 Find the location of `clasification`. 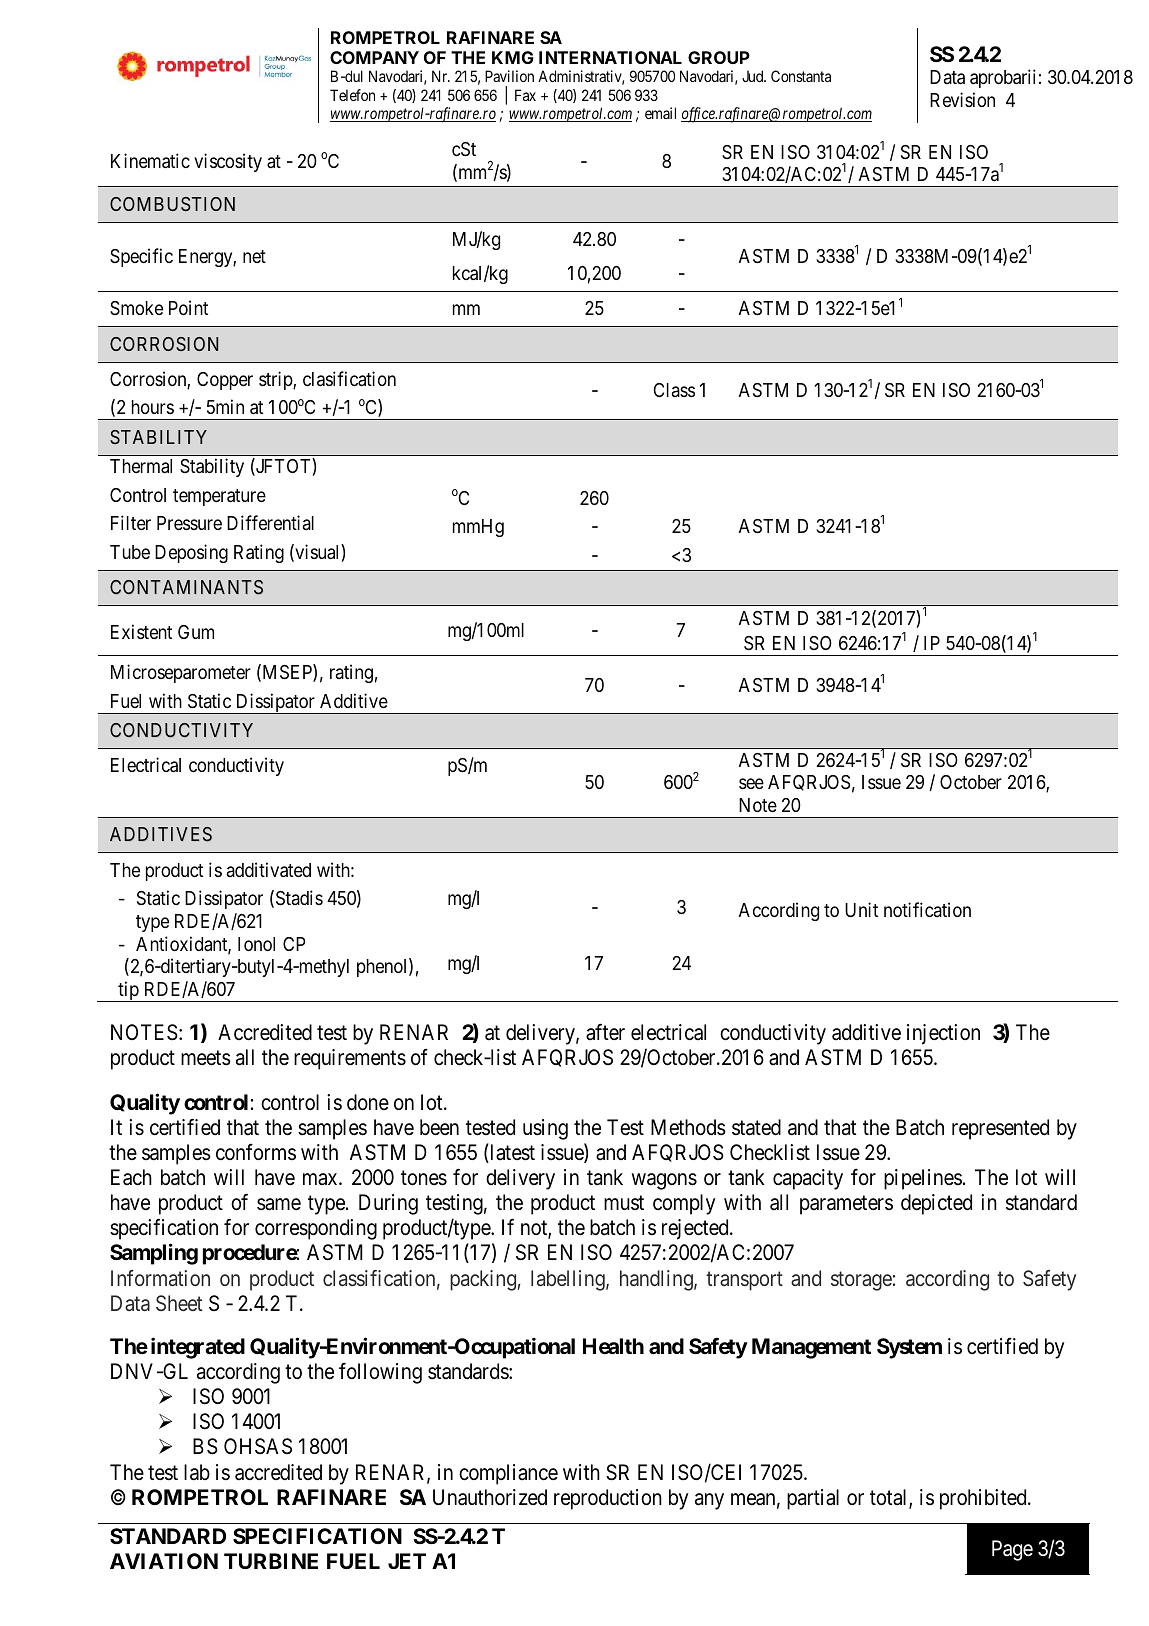

clasification is located at coordinates (349, 378).
